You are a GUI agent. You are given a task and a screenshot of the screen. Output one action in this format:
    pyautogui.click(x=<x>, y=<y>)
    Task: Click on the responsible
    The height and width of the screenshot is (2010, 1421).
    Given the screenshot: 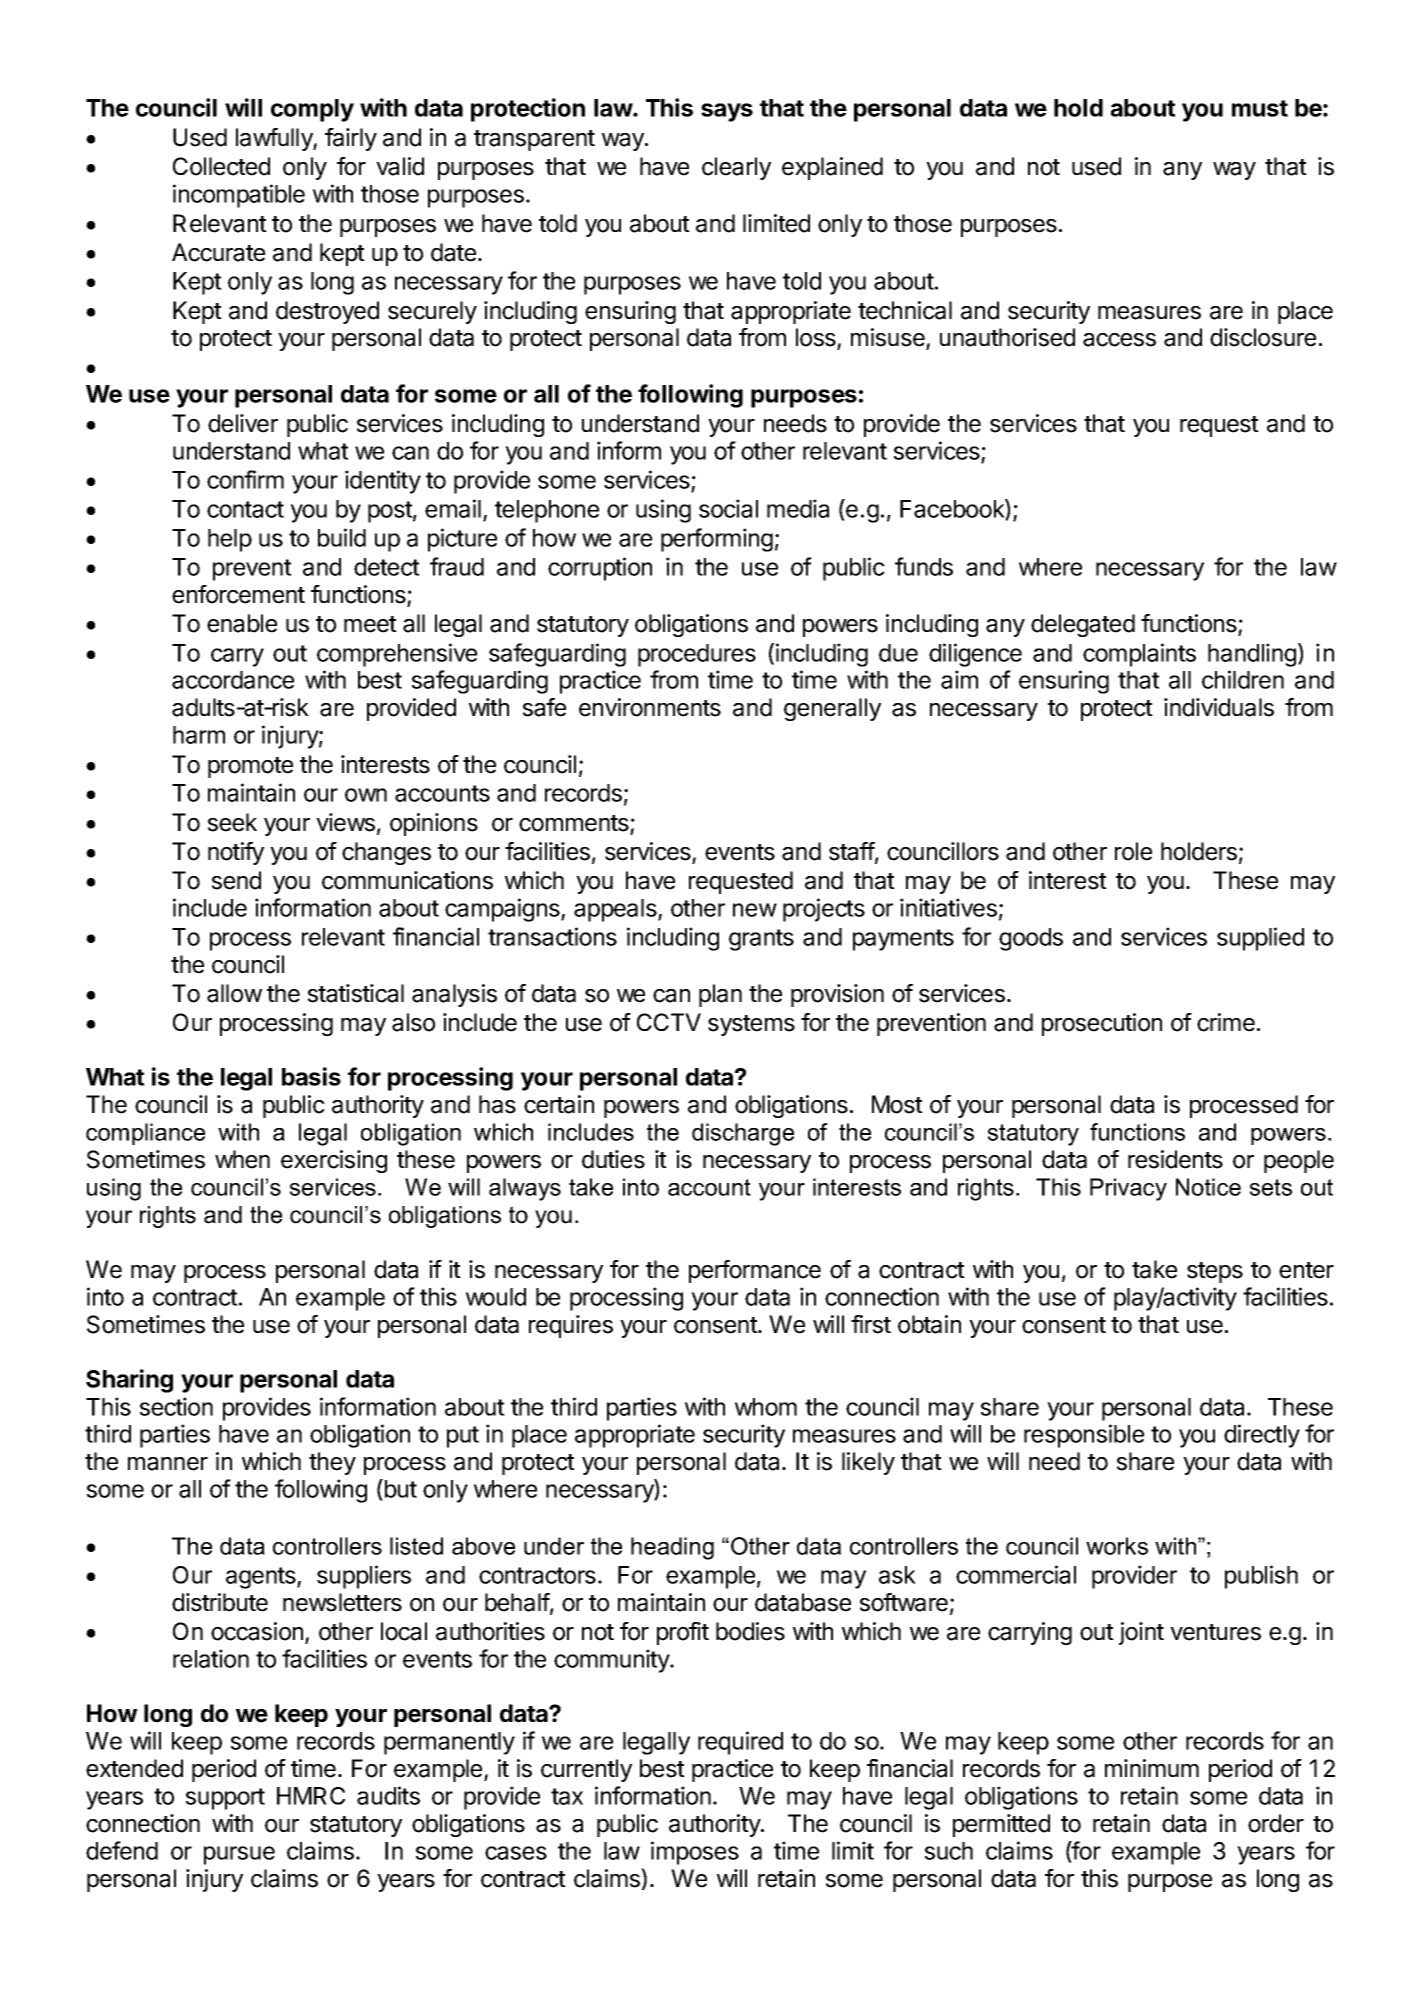 What is the action you would take?
    pyautogui.click(x=1084, y=1436)
